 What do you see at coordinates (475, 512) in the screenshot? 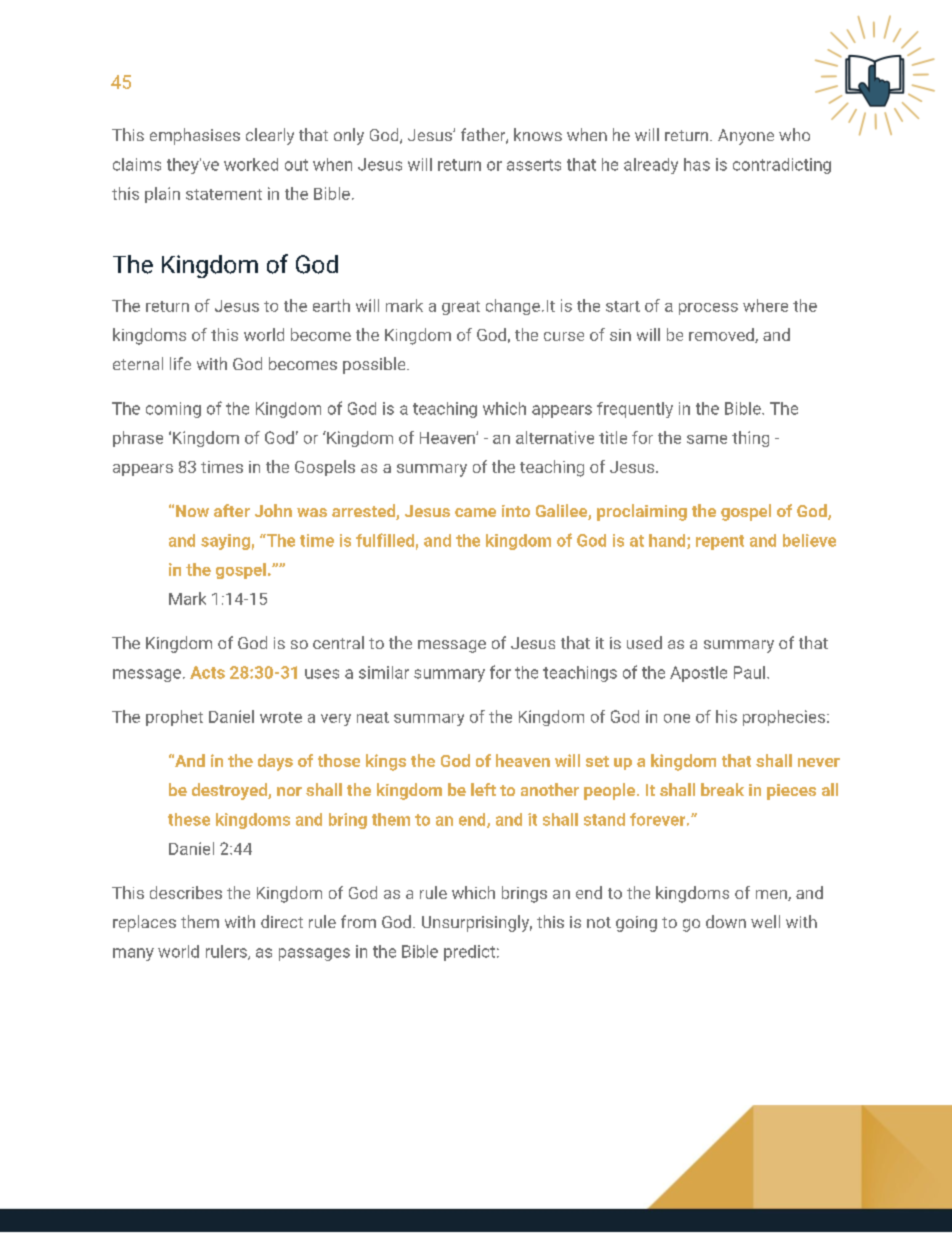
I see `came` at bounding box center [475, 512].
